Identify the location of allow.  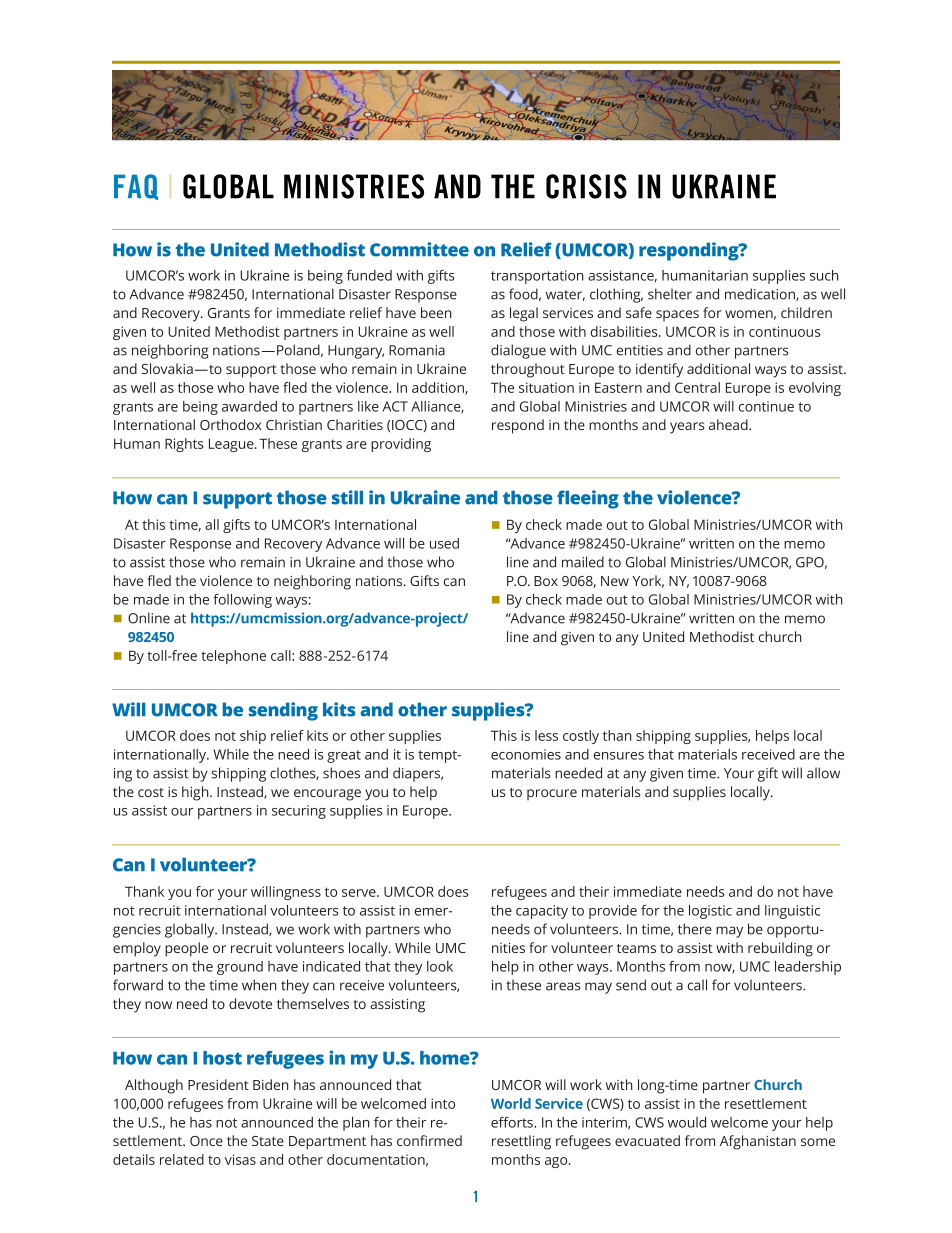
(823, 773).
